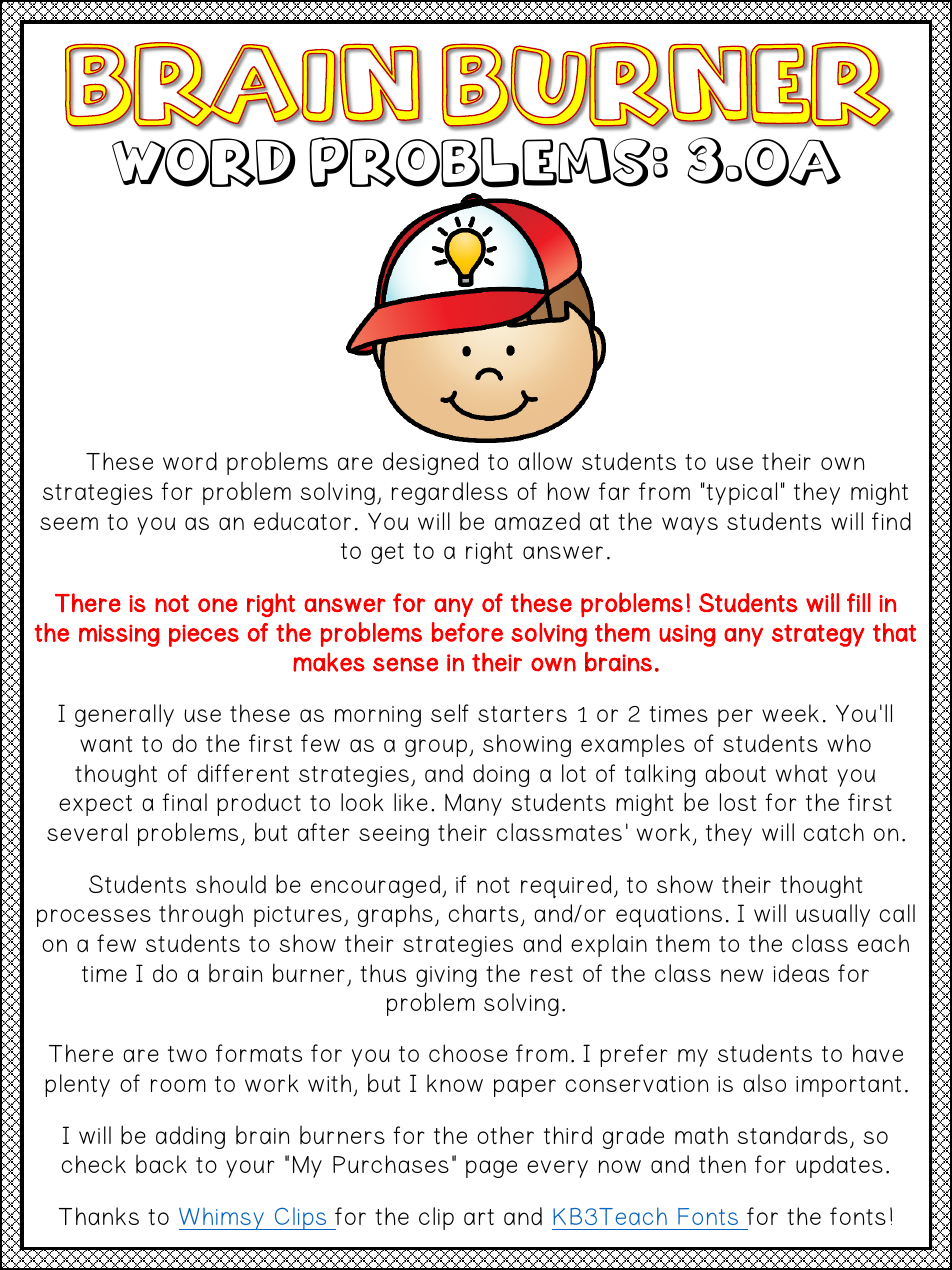  Describe the element at coordinates (839, 1166) in the screenshot. I see `updates` at that location.
